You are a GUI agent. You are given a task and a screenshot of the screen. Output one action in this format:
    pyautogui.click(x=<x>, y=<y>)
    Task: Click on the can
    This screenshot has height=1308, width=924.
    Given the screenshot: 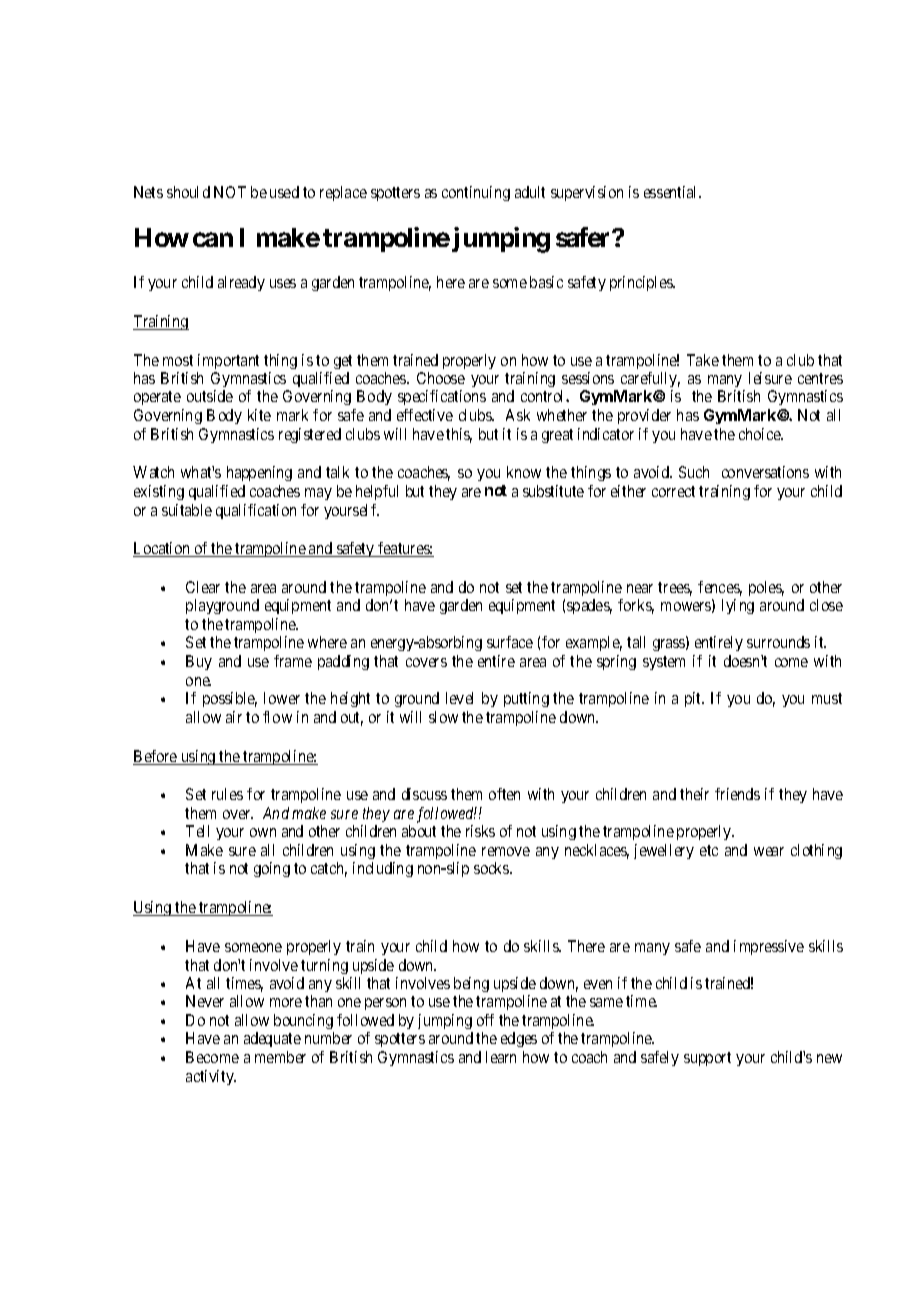 What is the action you would take?
    pyautogui.click(x=213, y=239)
